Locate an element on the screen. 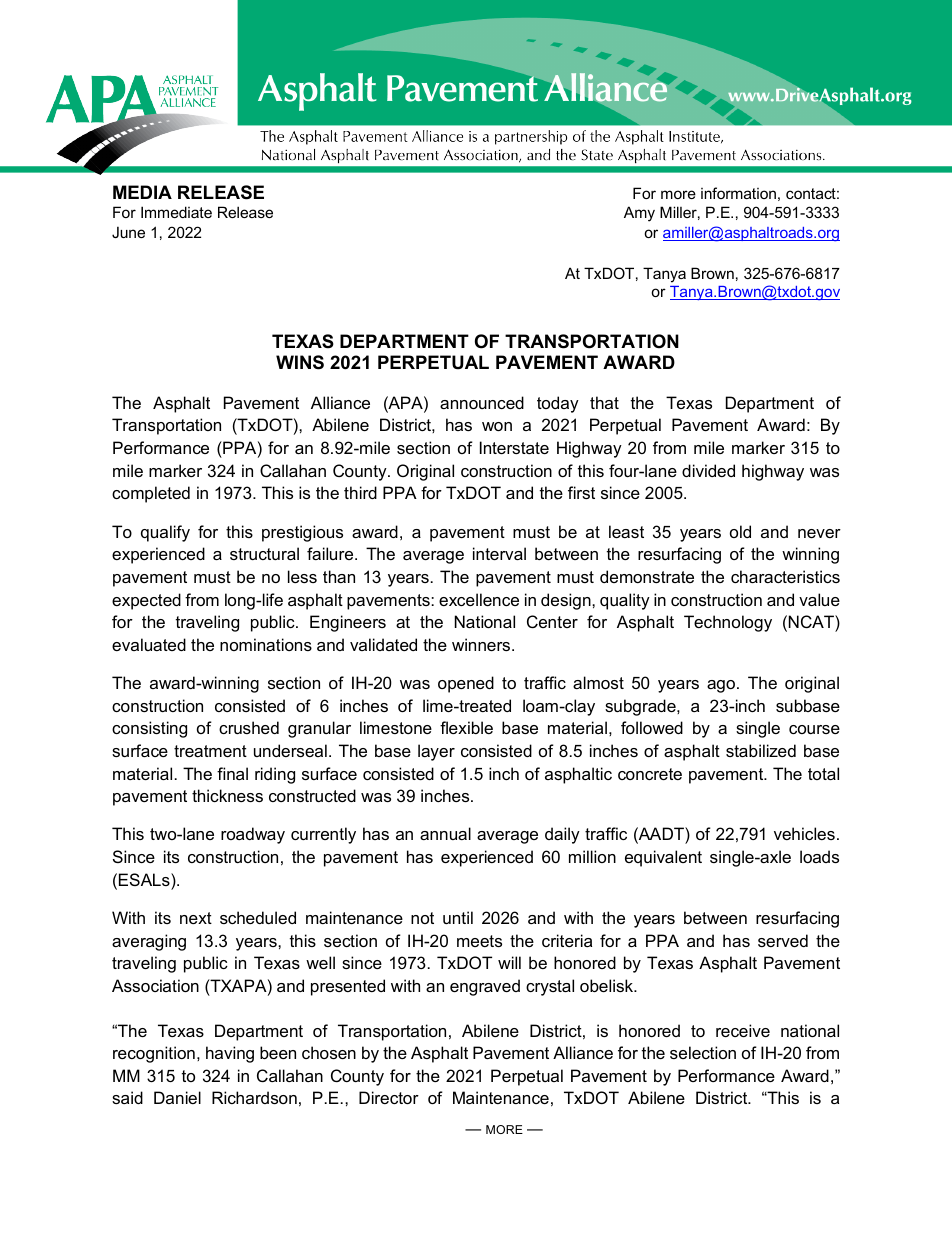 The width and height of the screenshot is (952, 1233). annual is located at coordinates (445, 833).
